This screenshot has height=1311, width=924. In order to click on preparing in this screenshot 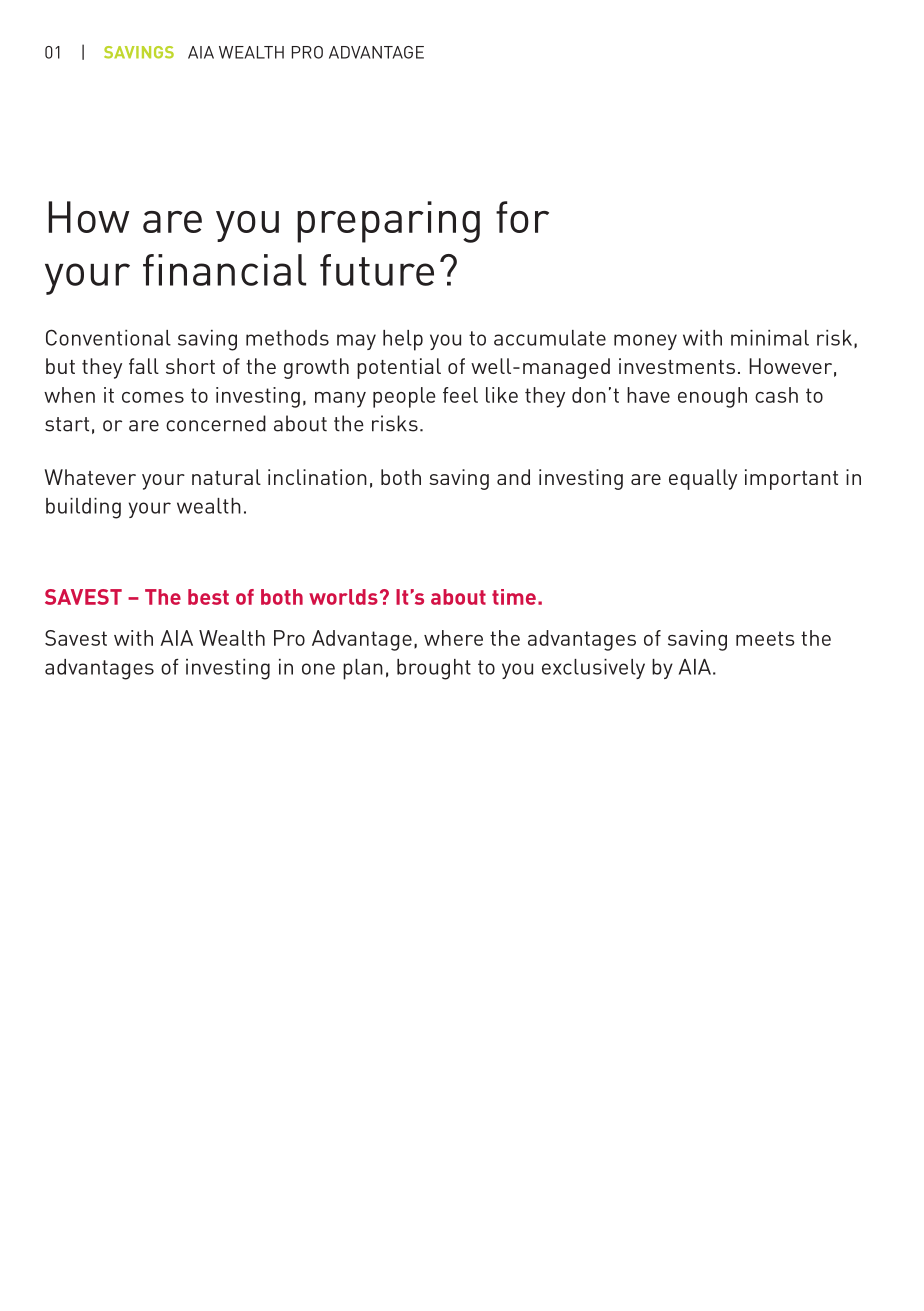, I will do `click(388, 222)`.
